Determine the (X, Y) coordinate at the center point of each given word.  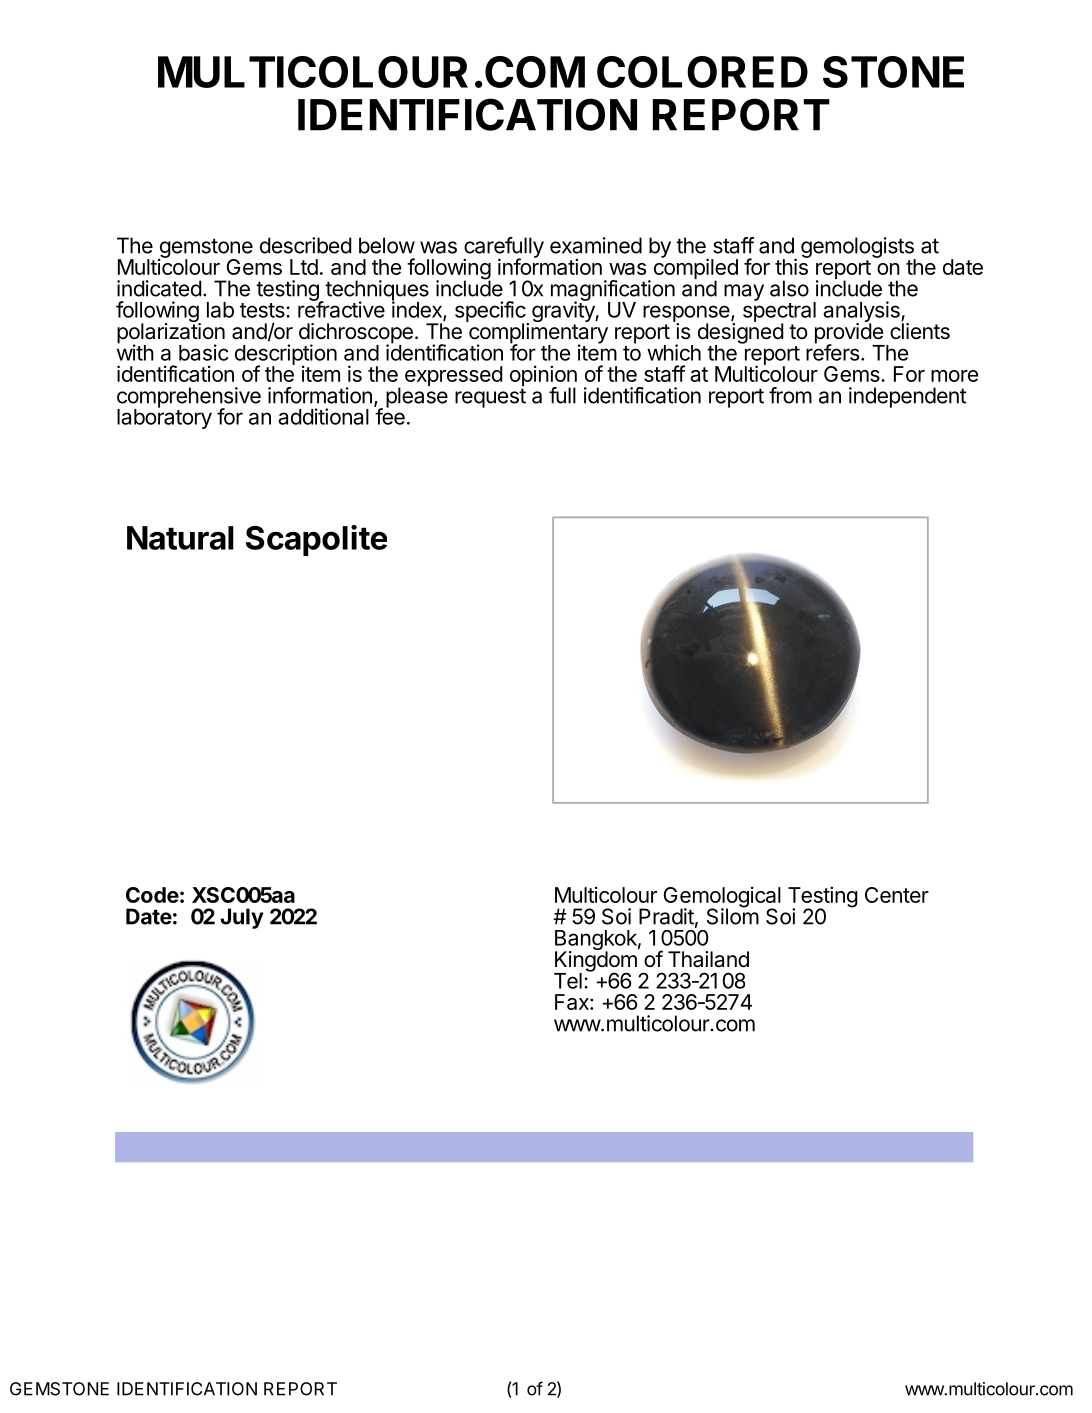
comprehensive (189, 398)
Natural (180, 538)
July (242, 918)
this (792, 266)
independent (907, 397)
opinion (543, 377)
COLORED (702, 72)
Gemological (722, 898)
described (306, 245)
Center (897, 895)
